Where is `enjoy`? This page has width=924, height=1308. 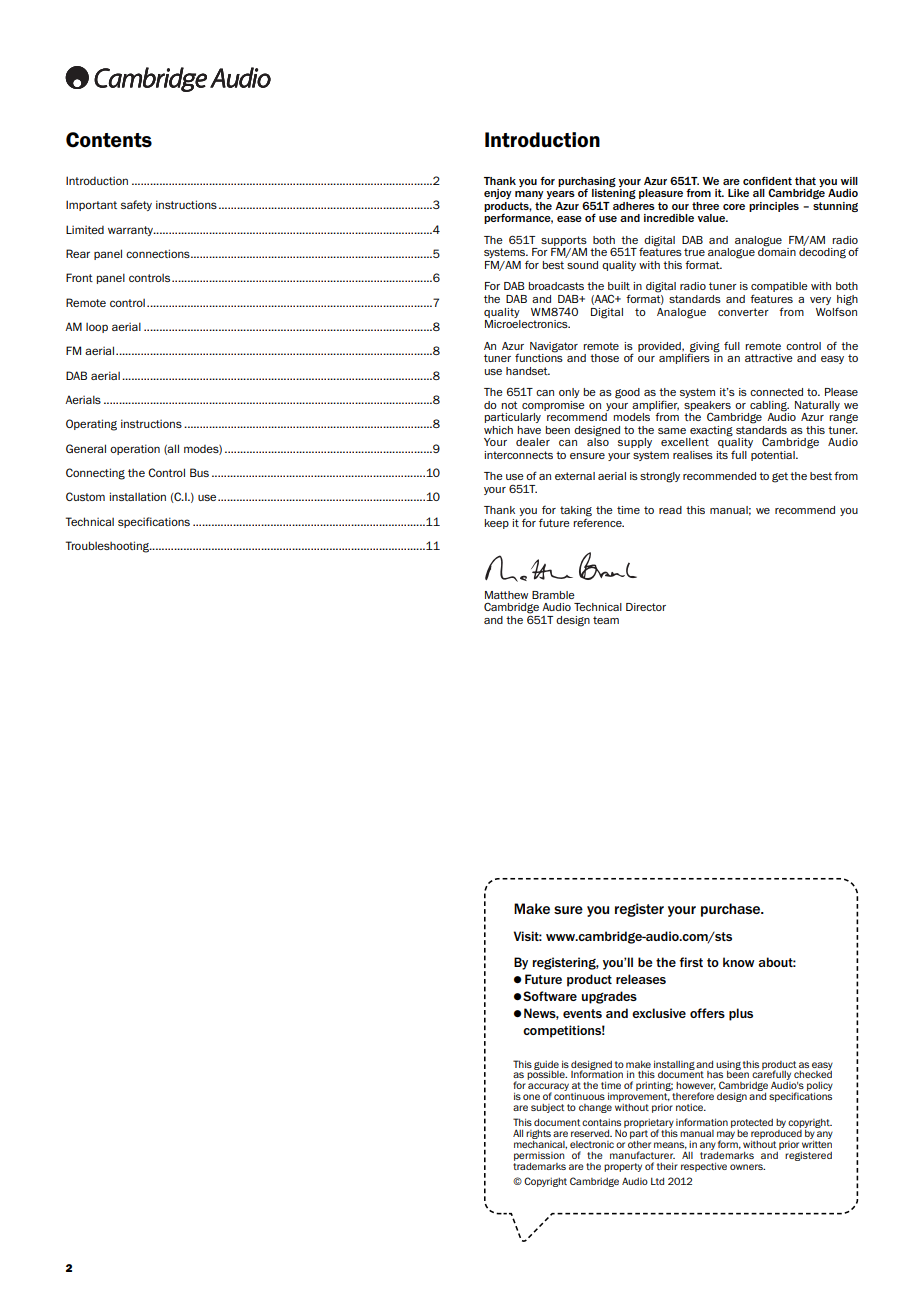 enjoy is located at coordinates (498, 194).
